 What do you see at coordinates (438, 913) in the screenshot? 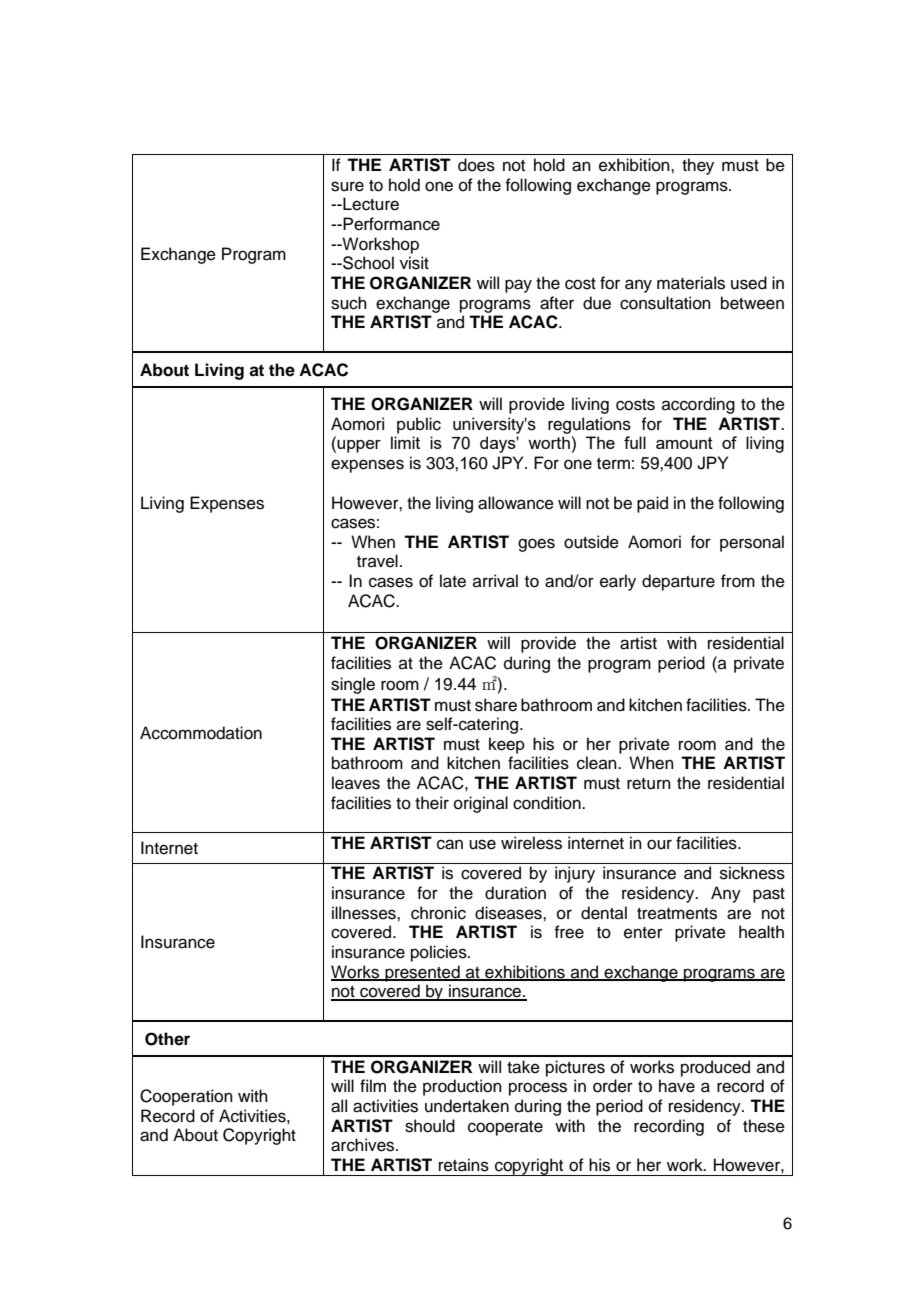
I see `chronic` at bounding box center [438, 913].
